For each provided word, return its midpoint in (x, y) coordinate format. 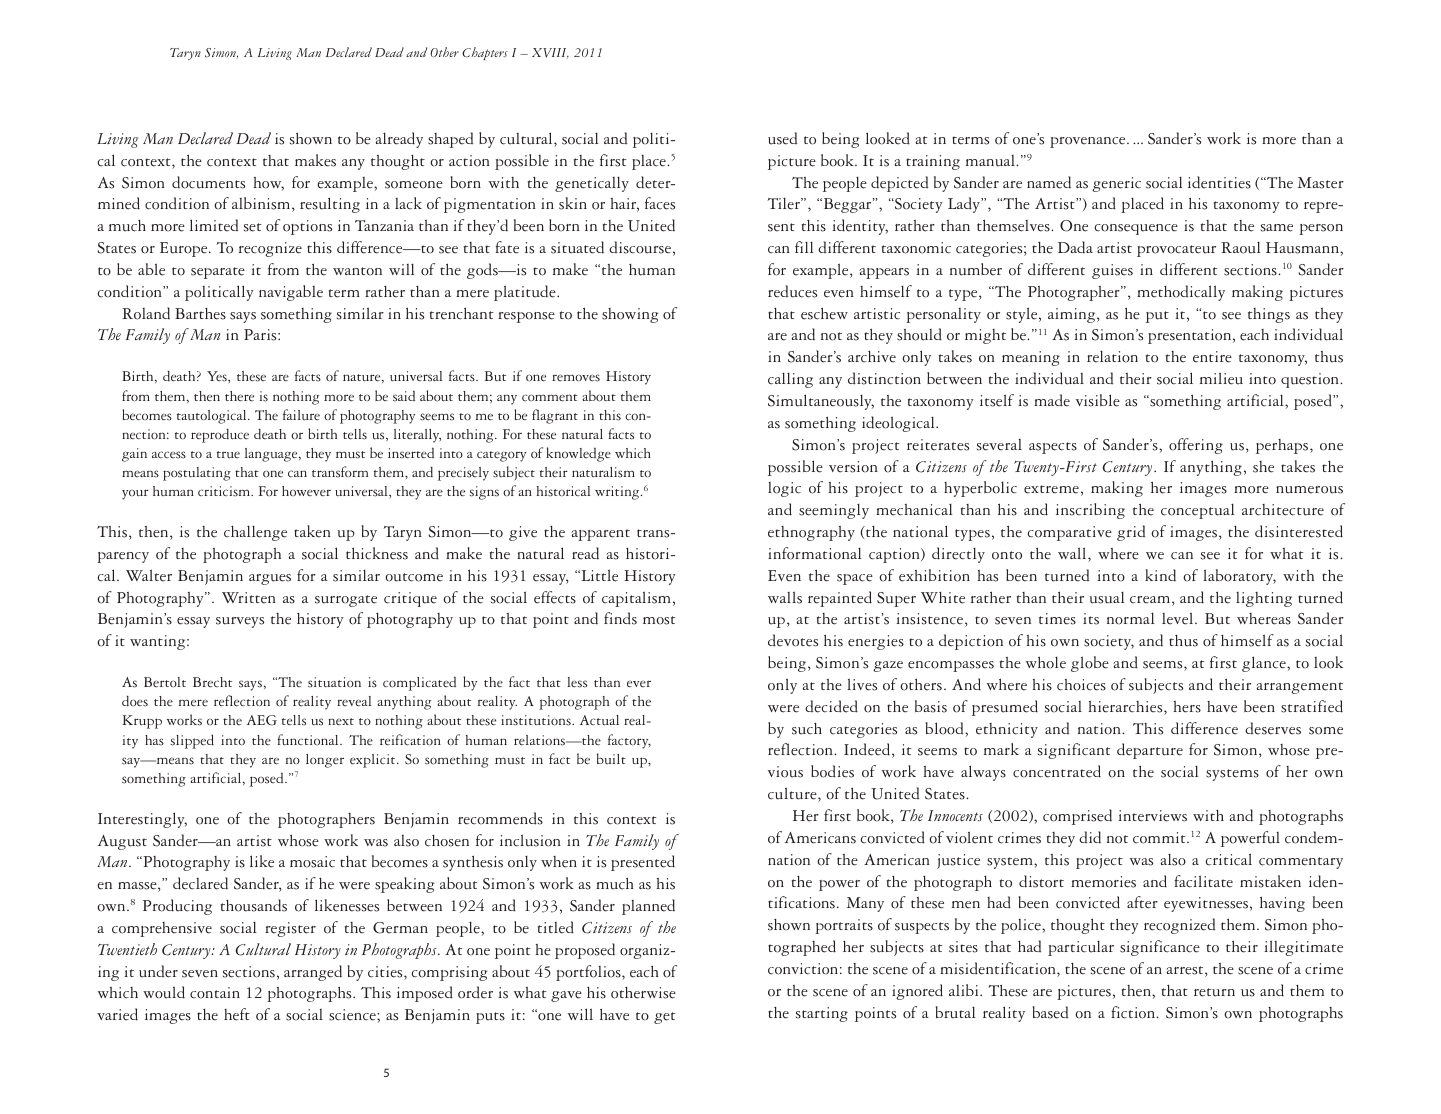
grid (1131, 533)
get (664, 1018)
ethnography (811, 533)
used (782, 138)
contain (215, 993)
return (1214, 992)
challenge (255, 533)
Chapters (485, 53)
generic (1116, 184)
